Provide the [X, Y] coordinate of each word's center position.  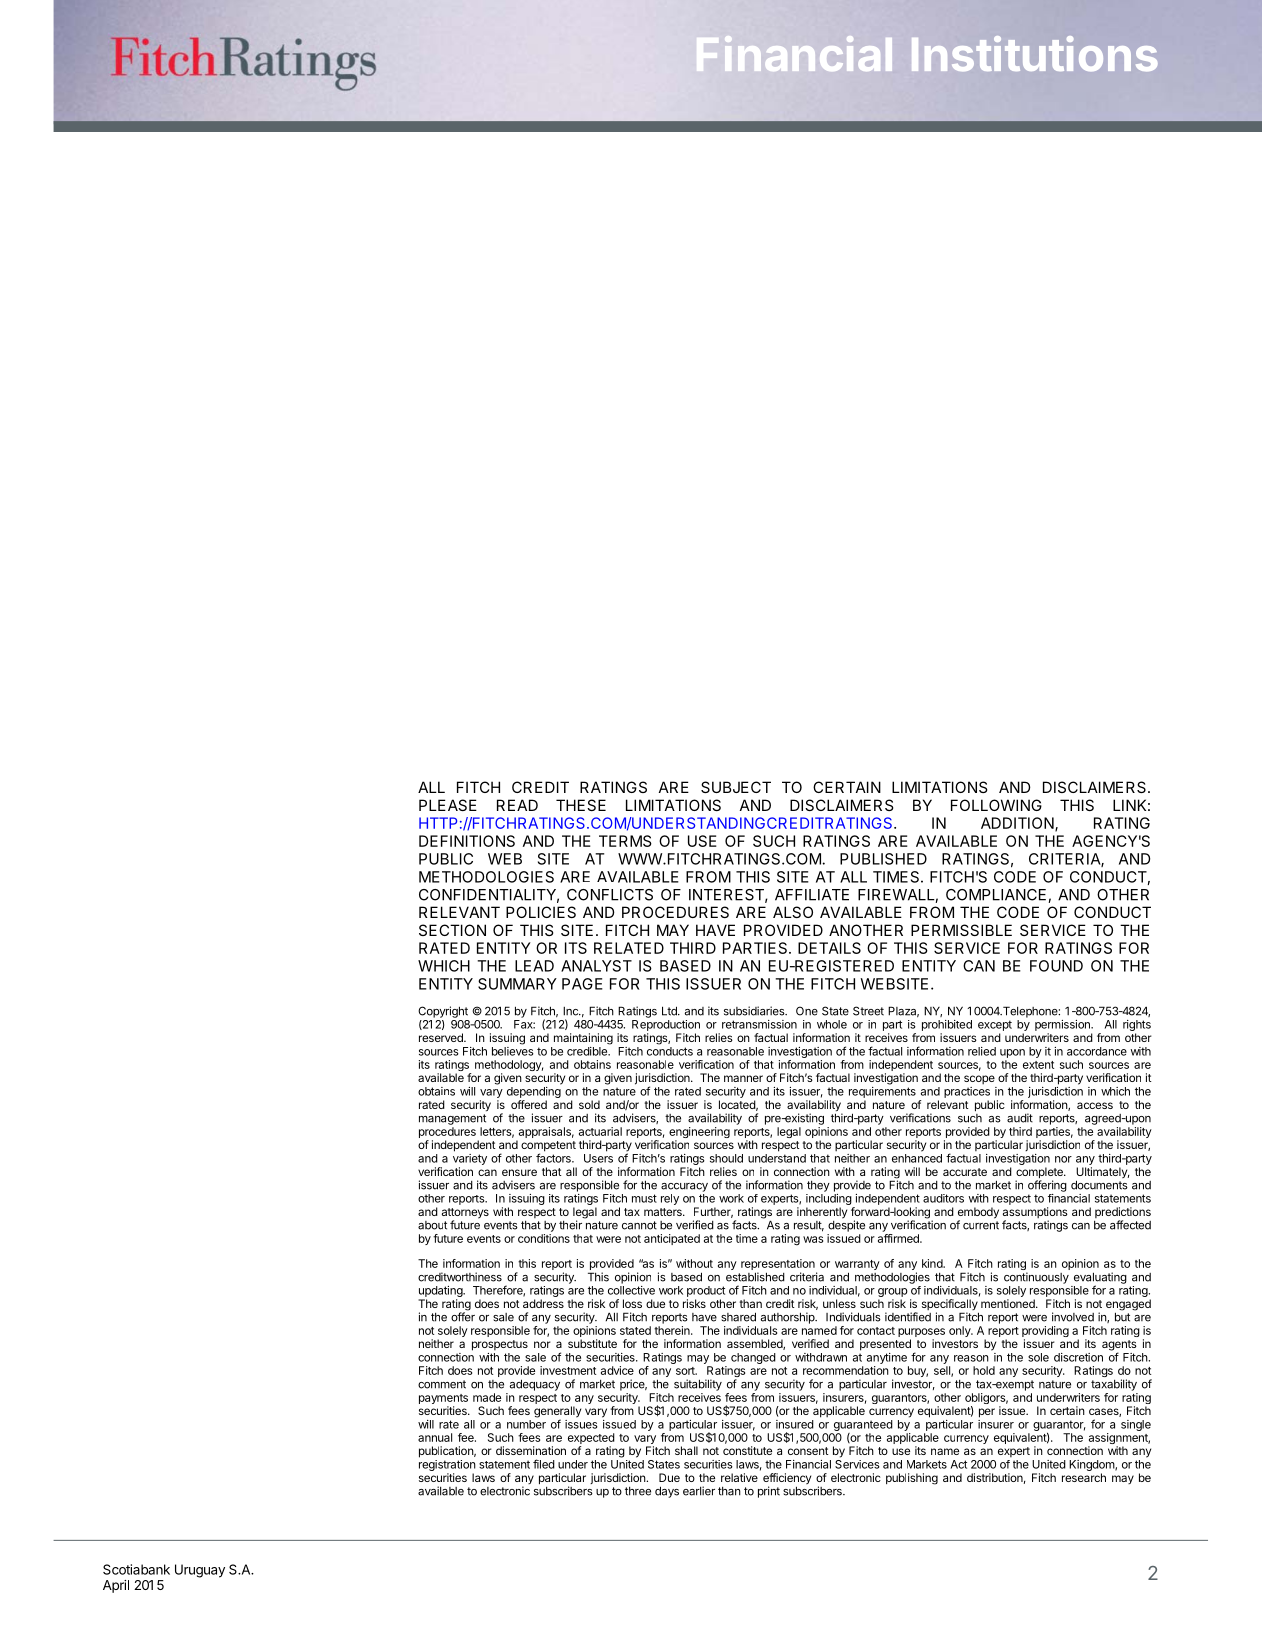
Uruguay [200, 1571]
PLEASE [448, 805]
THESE [581, 805]
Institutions [1035, 53]
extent [1038, 1065]
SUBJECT [736, 787]
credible [588, 1051]
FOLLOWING [996, 805]
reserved [442, 1037]
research [1084, 1477]
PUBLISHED [883, 859]
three [638, 1491]
